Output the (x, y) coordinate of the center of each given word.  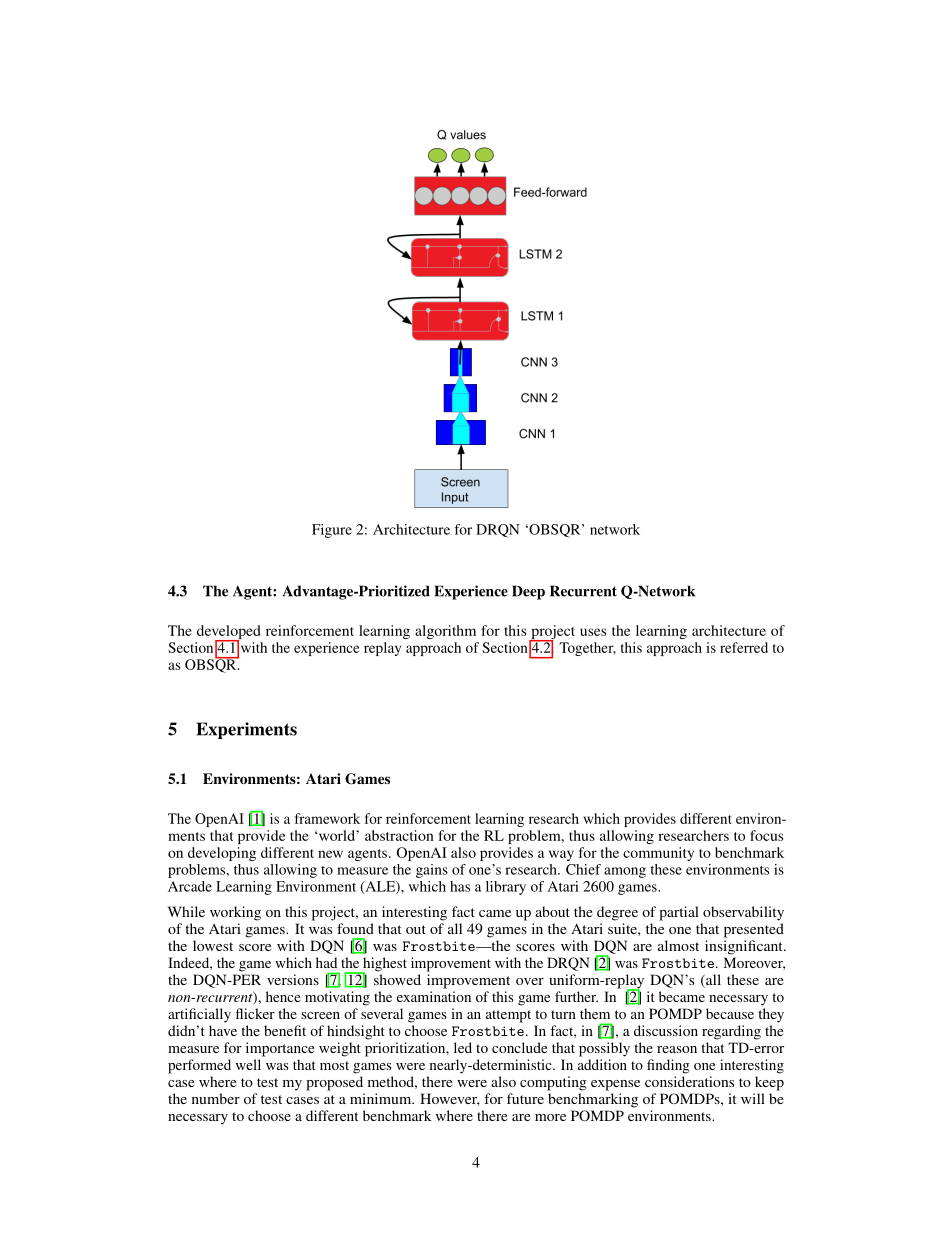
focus (766, 835)
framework (327, 818)
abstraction (399, 835)
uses (593, 632)
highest (384, 965)
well (248, 1064)
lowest (213, 945)
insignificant (745, 947)
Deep (528, 592)
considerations (689, 1081)
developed (228, 633)
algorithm (445, 632)
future (525, 1098)
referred (744, 647)
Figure (332, 531)
